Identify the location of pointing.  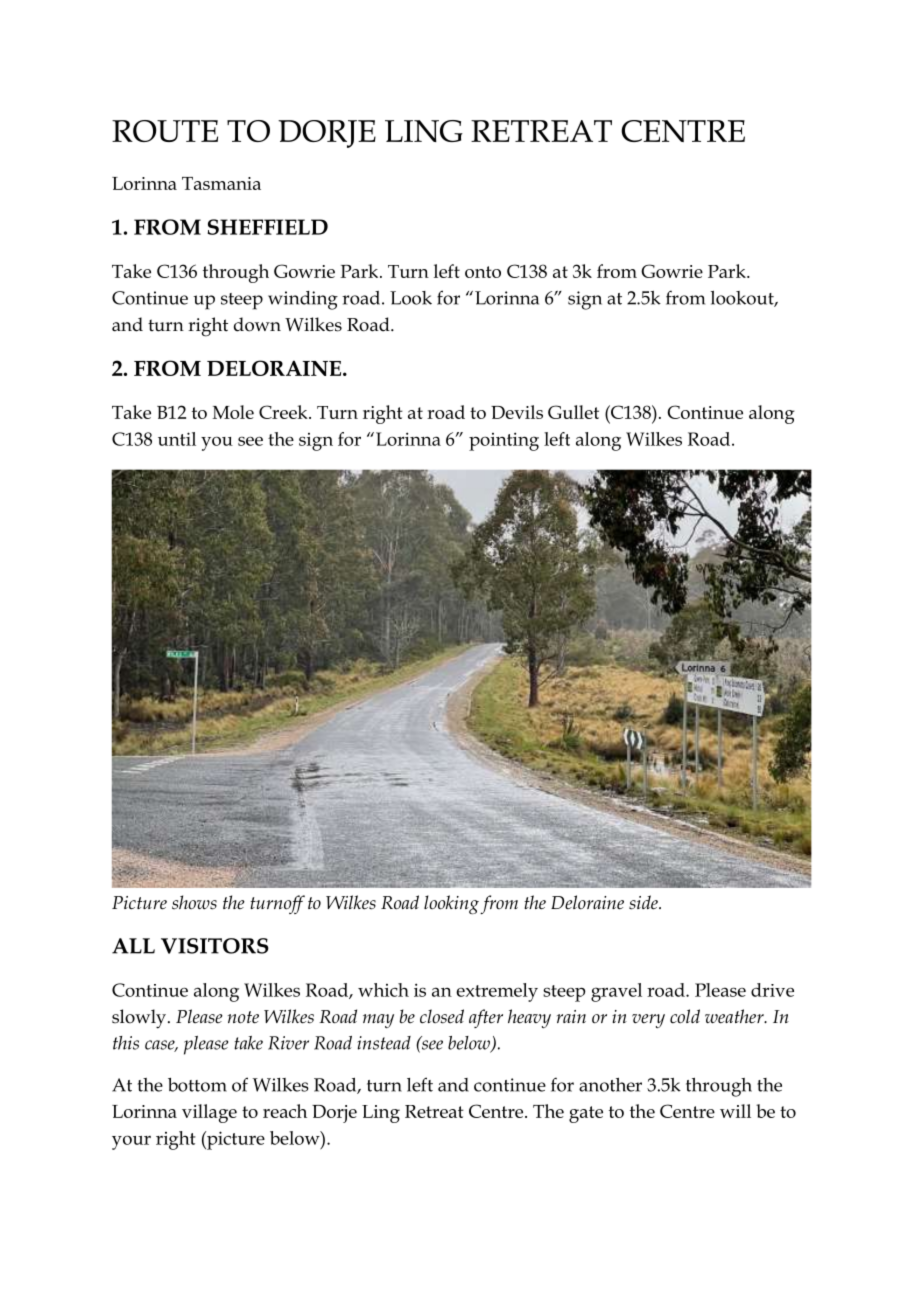
(504, 441).
